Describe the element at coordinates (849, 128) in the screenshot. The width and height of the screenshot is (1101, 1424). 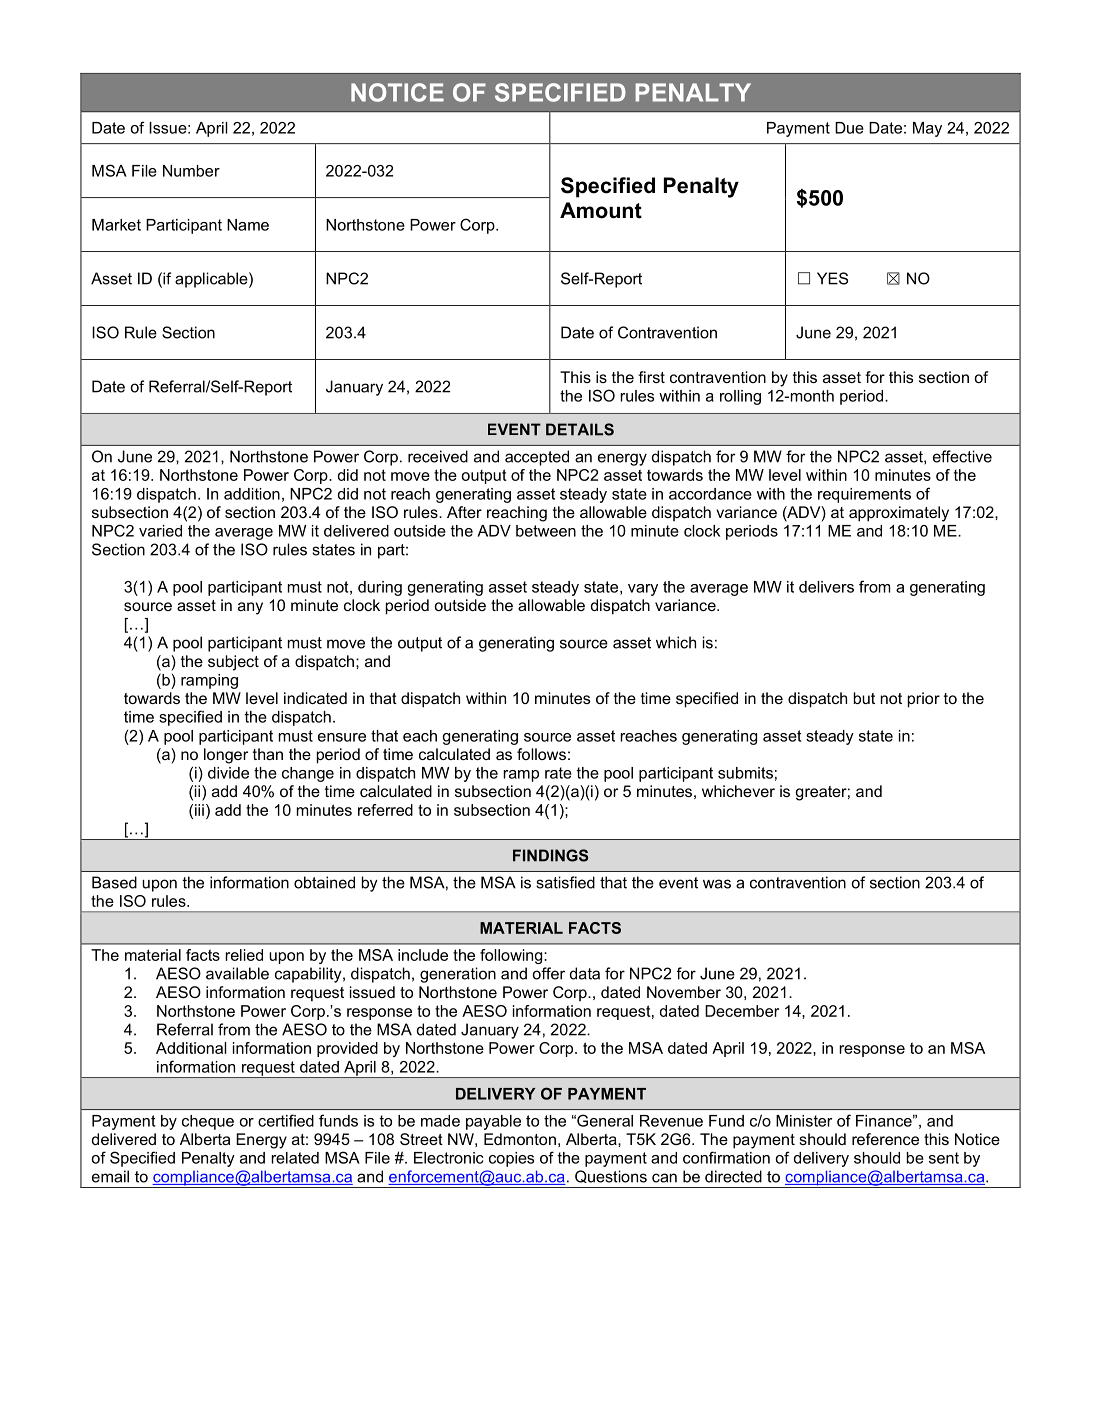
I see `Due` at that location.
